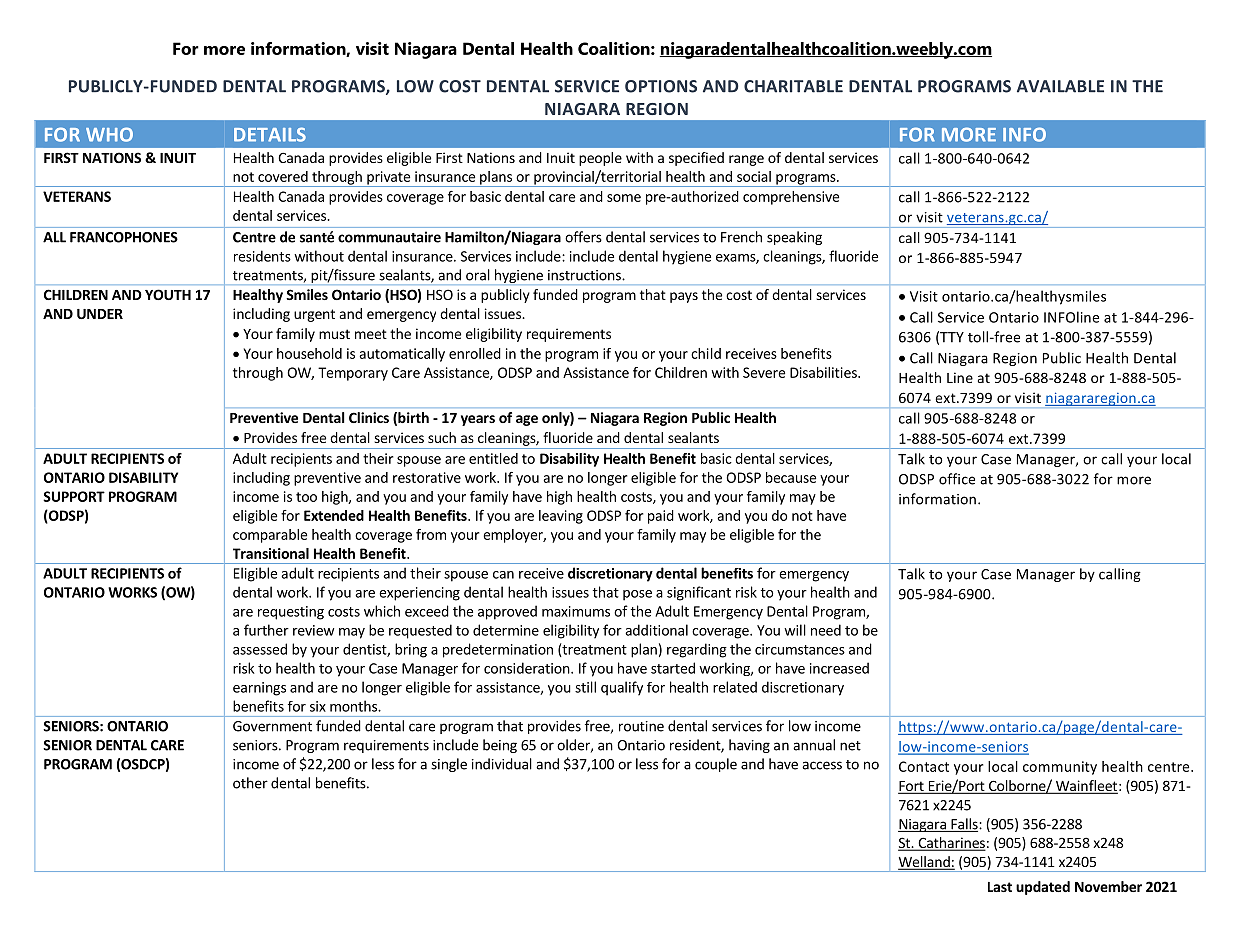  I want to click on AVAILABLE, so click(1060, 86).
